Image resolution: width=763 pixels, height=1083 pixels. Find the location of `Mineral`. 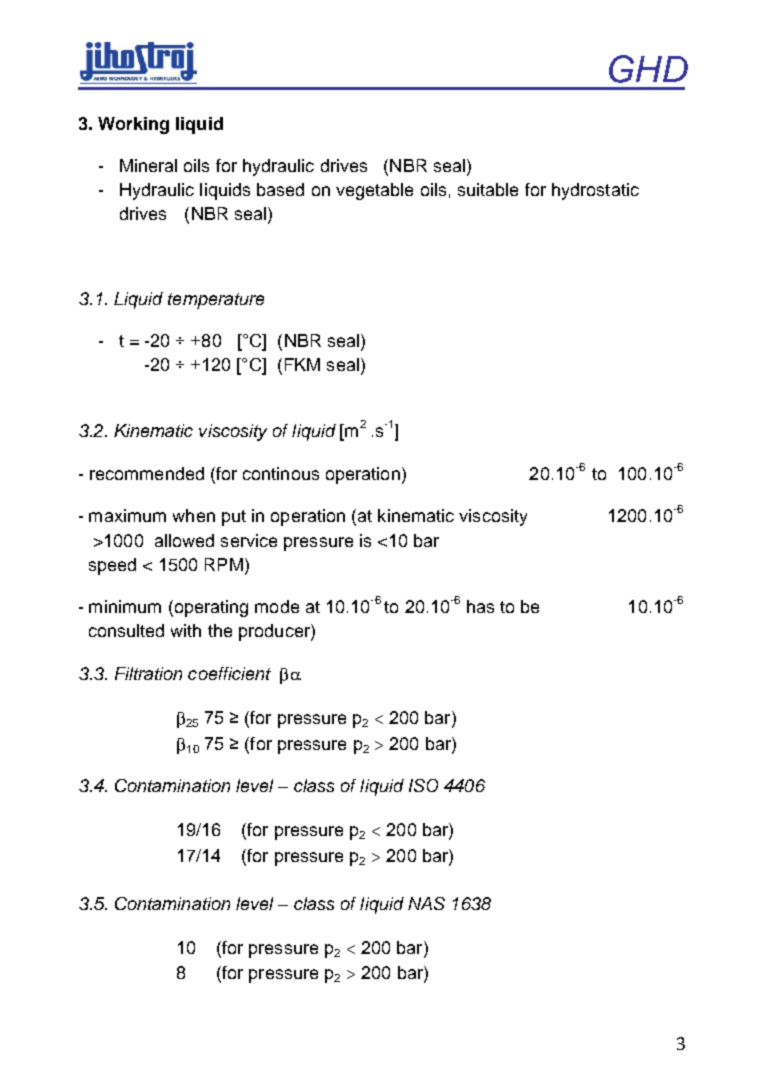

Mineral is located at coordinates (148, 165).
